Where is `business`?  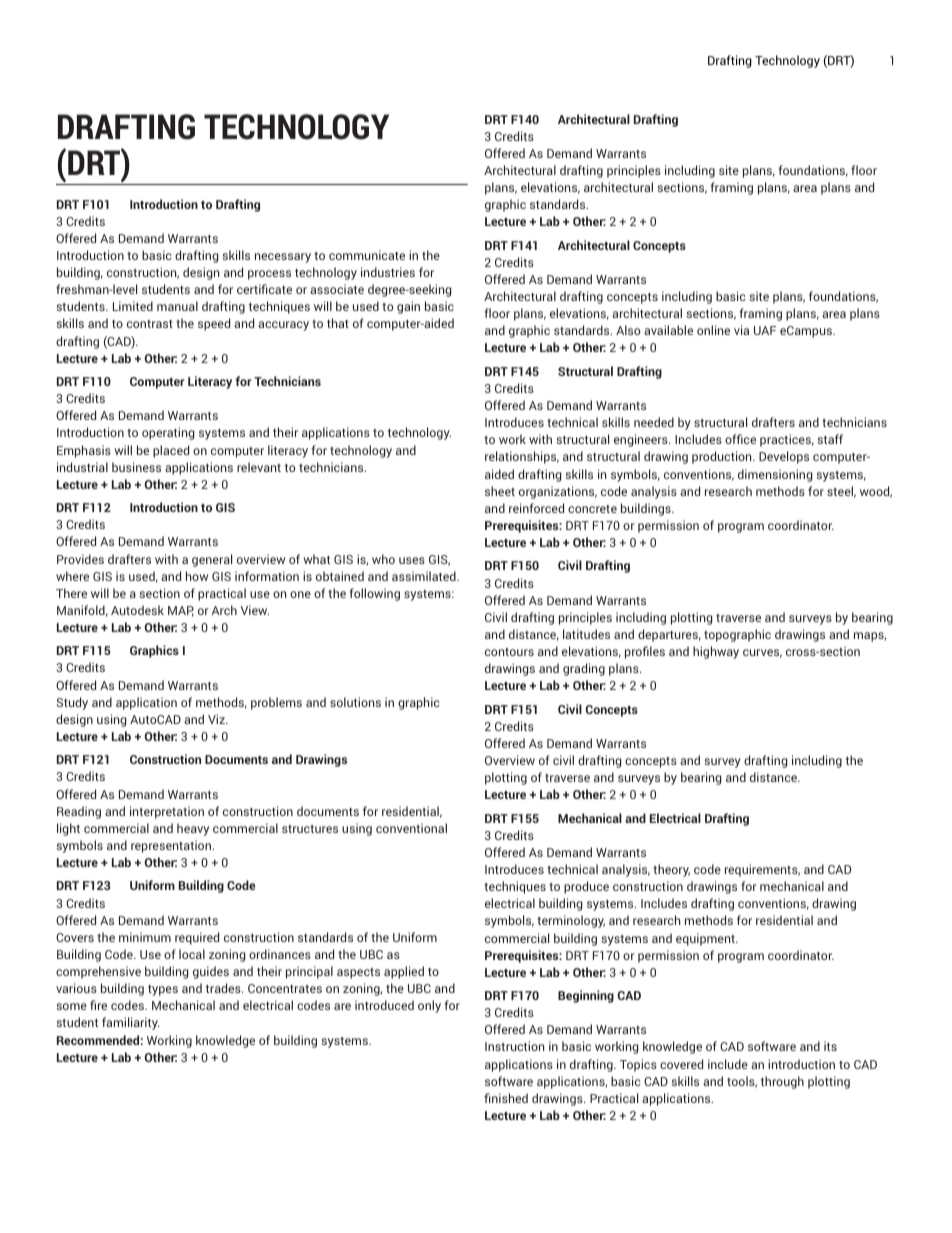 business is located at coordinates (136, 467).
